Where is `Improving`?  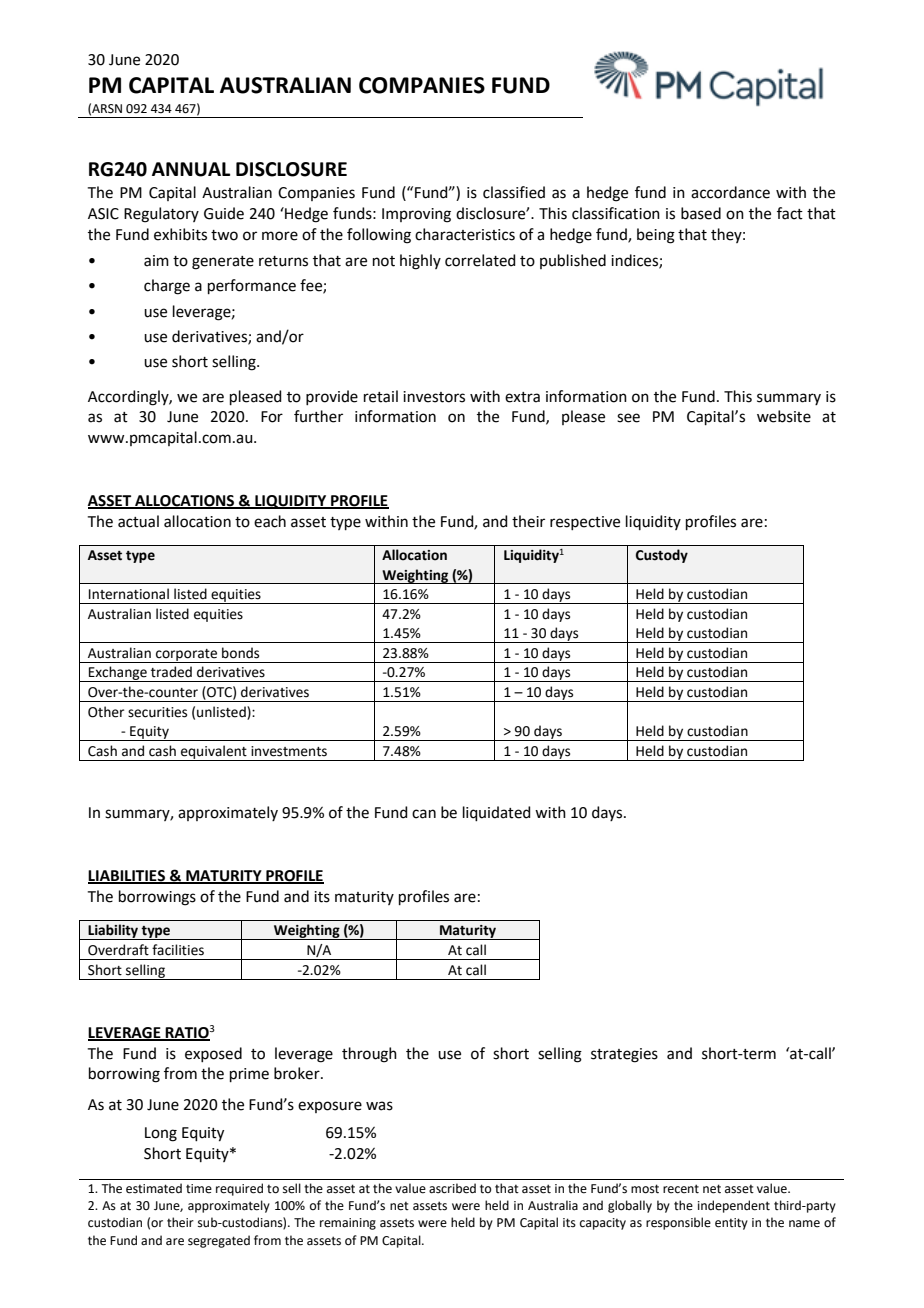 Improving is located at coordinates (416, 215).
